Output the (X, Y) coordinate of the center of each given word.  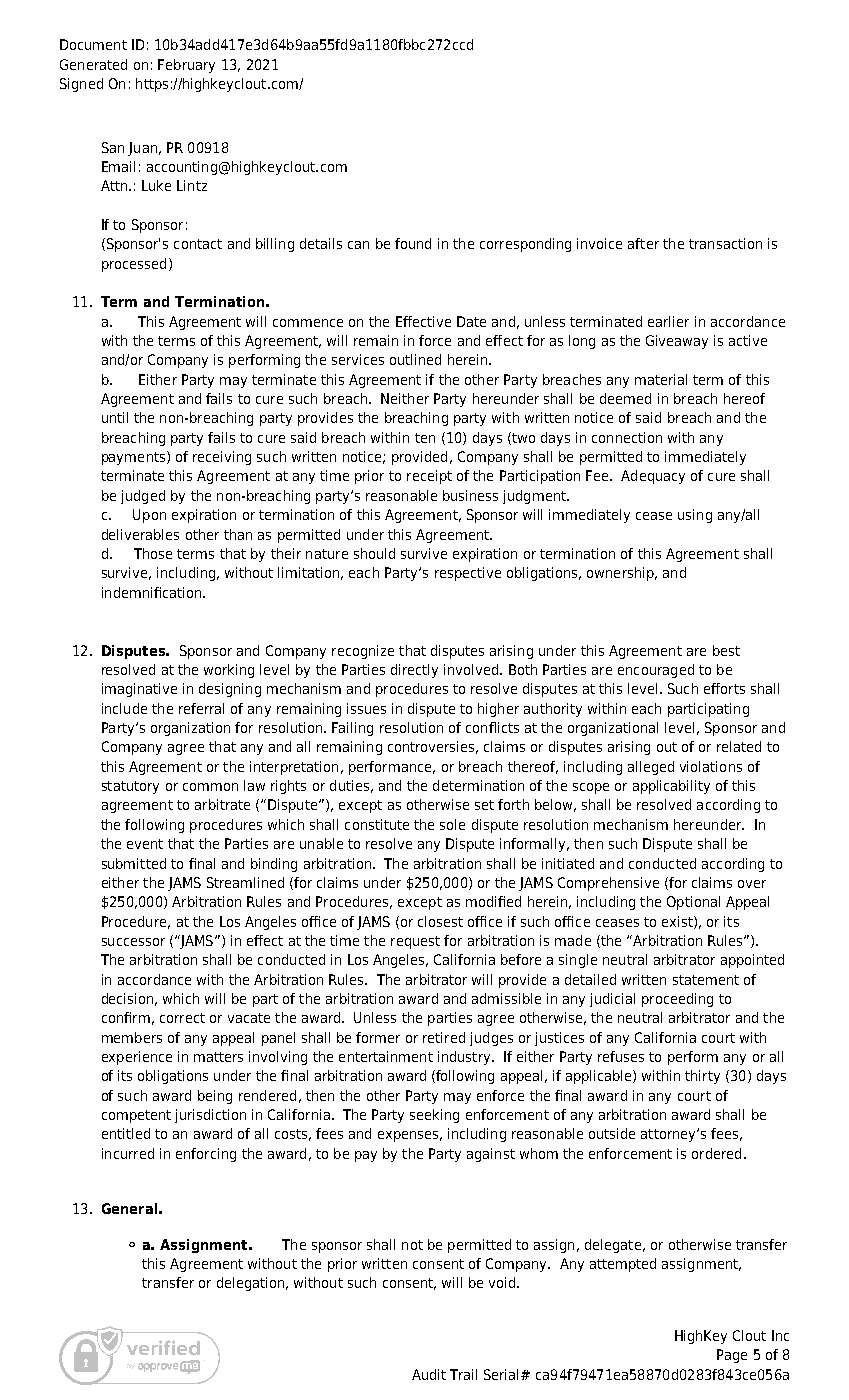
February (186, 66)
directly (414, 671)
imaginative (139, 690)
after (643, 243)
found (413, 243)
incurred (128, 1153)
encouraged (656, 671)
